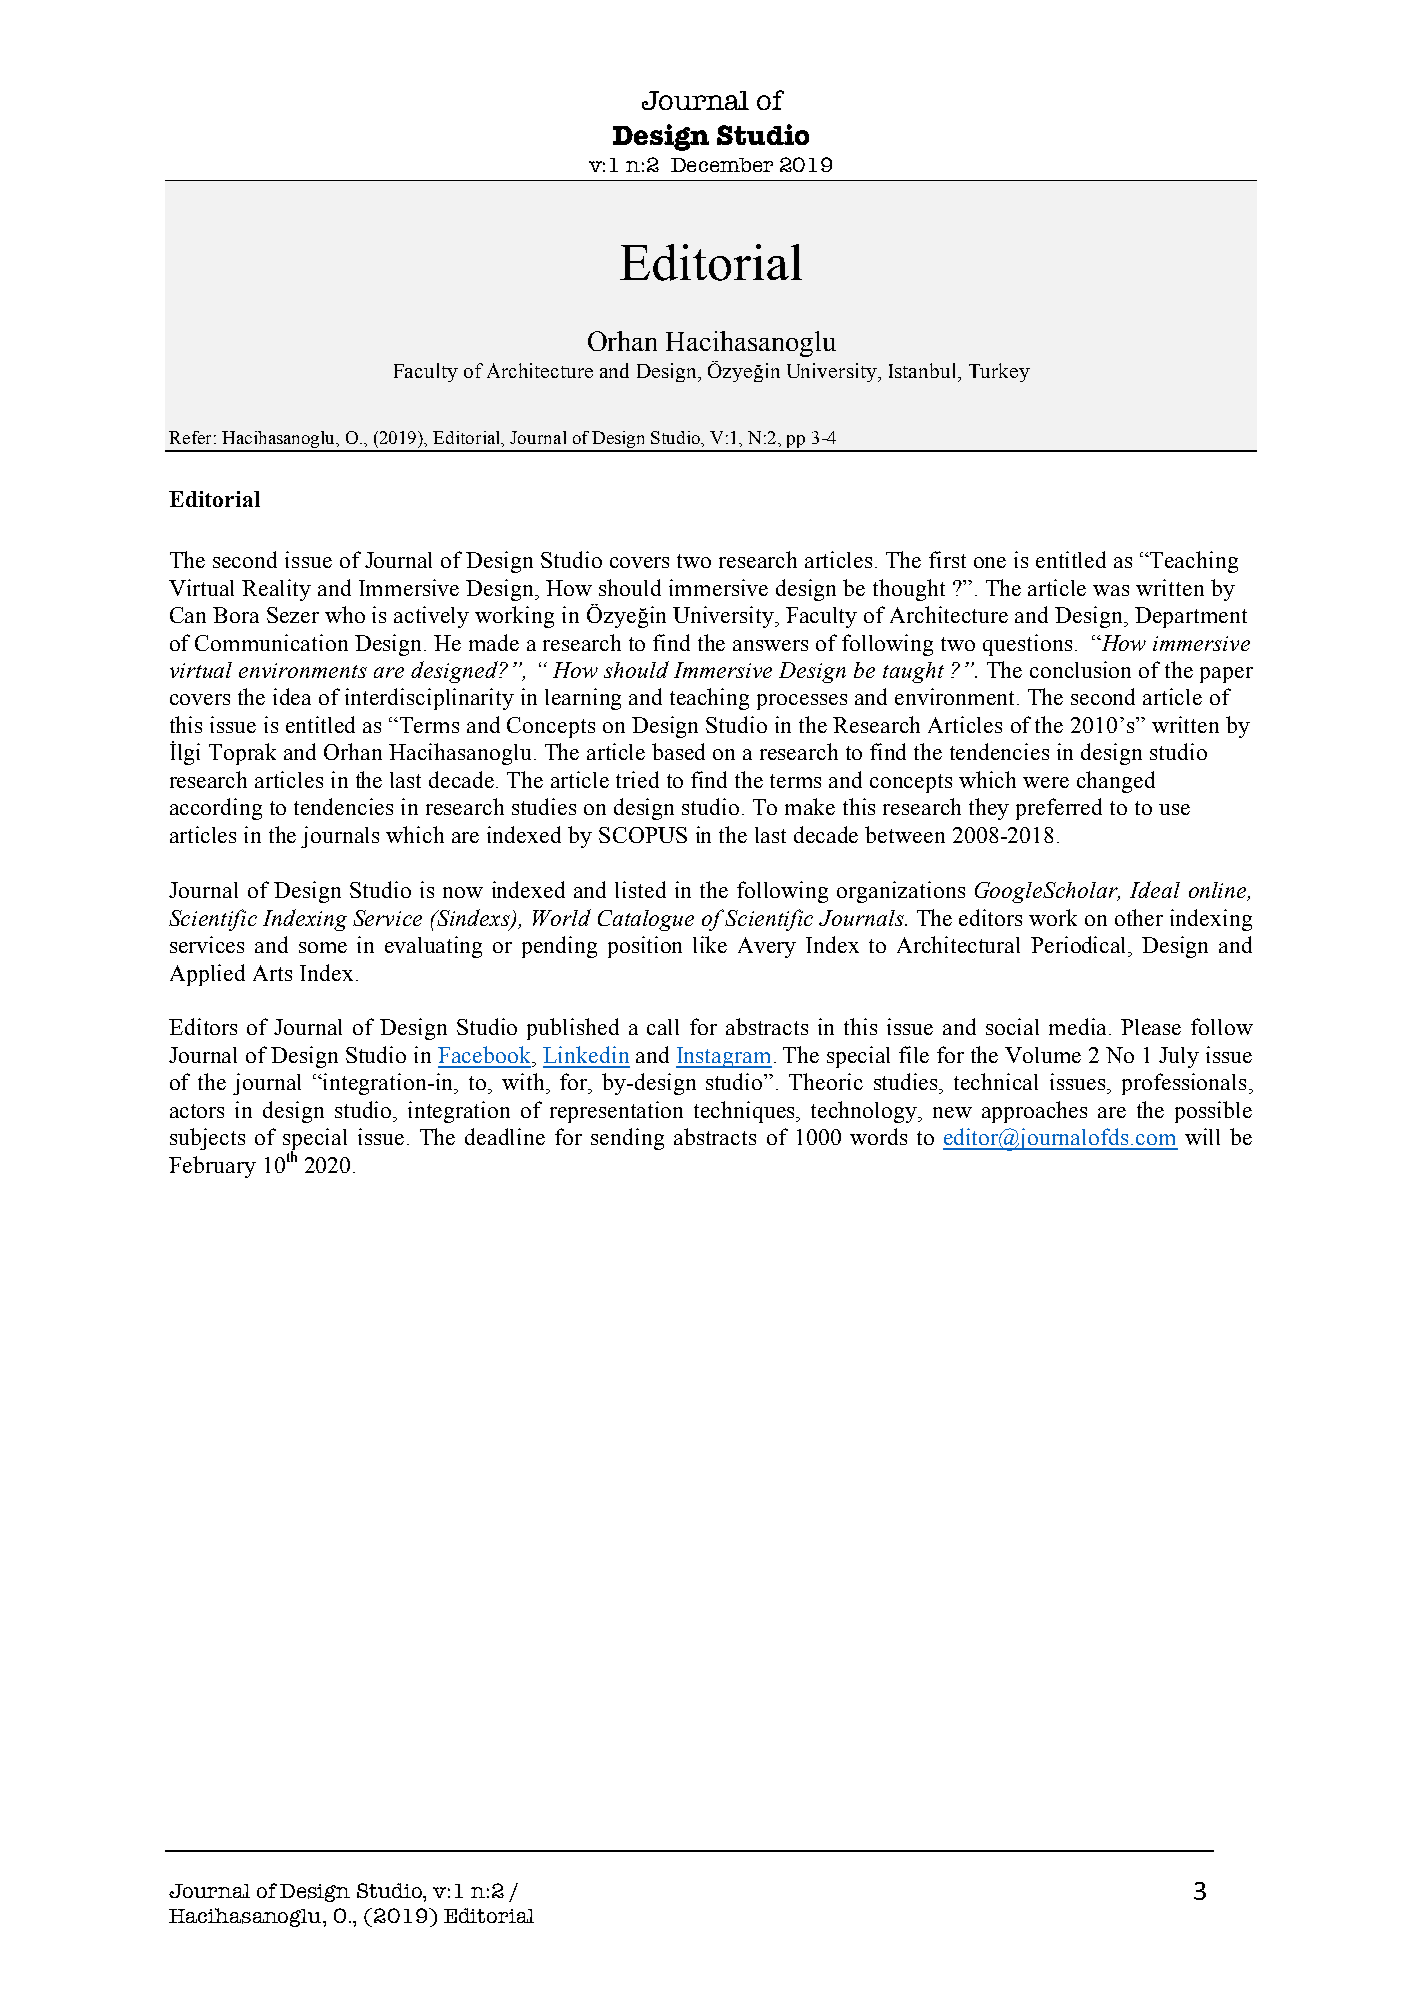 The image size is (1423, 2013). What do you see at coordinates (999, 372) in the page?
I see `Turkey` at bounding box center [999, 372].
